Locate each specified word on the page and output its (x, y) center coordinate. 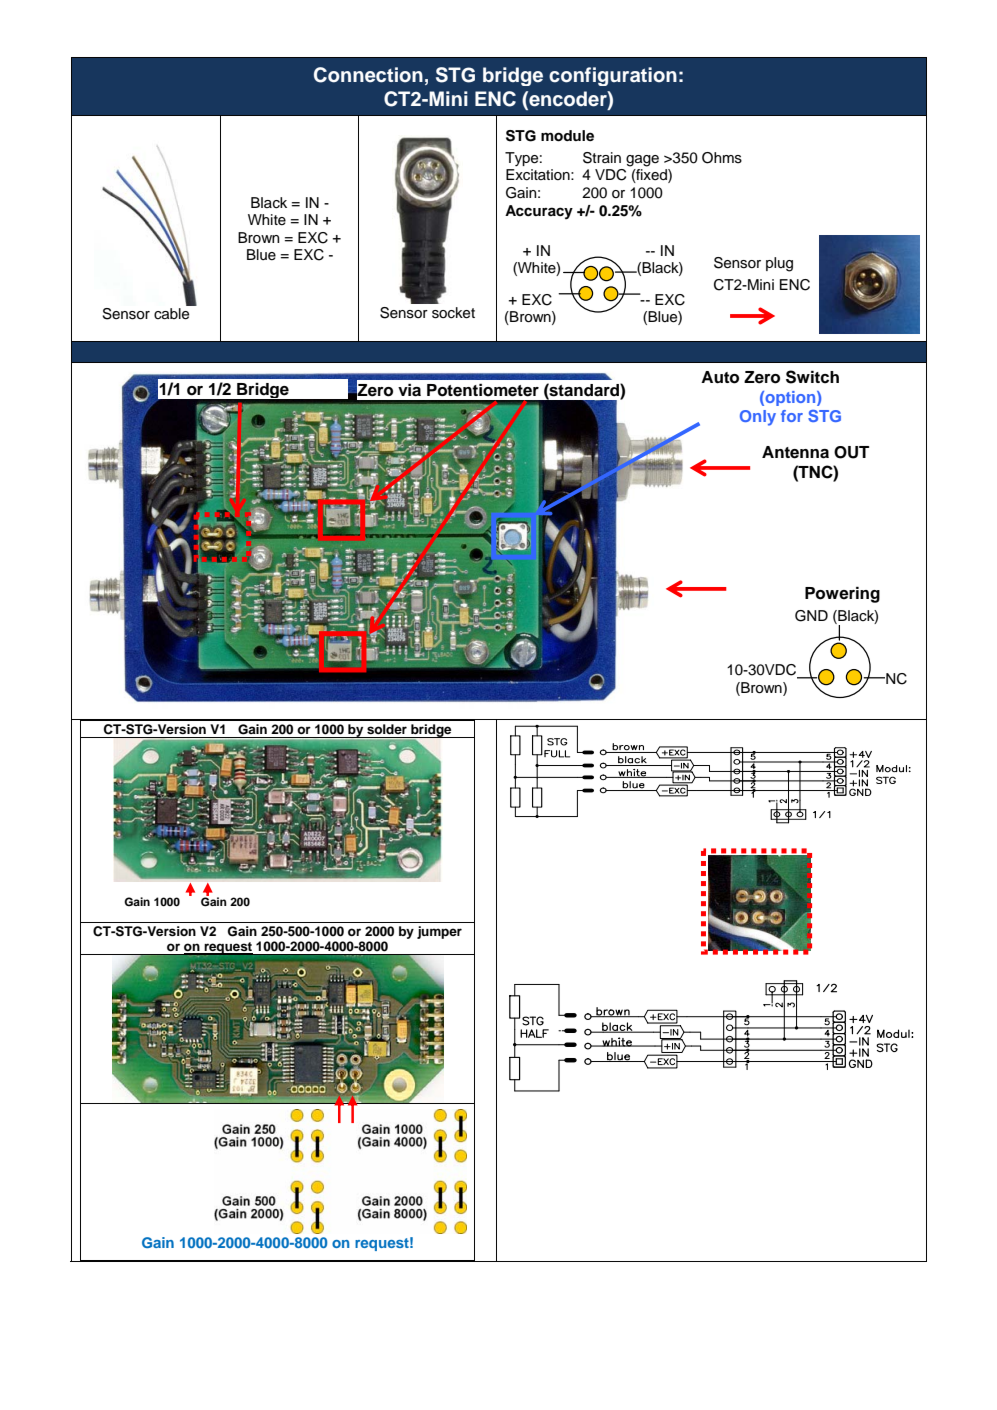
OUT (851, 452)
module (567, 136)
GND (811, 616)
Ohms (722, 158)
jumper (439, 932)
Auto (720, 377)
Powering (842, 594)
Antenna (795, 452)
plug (779, 264)
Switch (812, 377)
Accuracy (539, 212)
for (792, 416)
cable (171, 314)
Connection (368, 75)
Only (758, 418)
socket (453, 313)
